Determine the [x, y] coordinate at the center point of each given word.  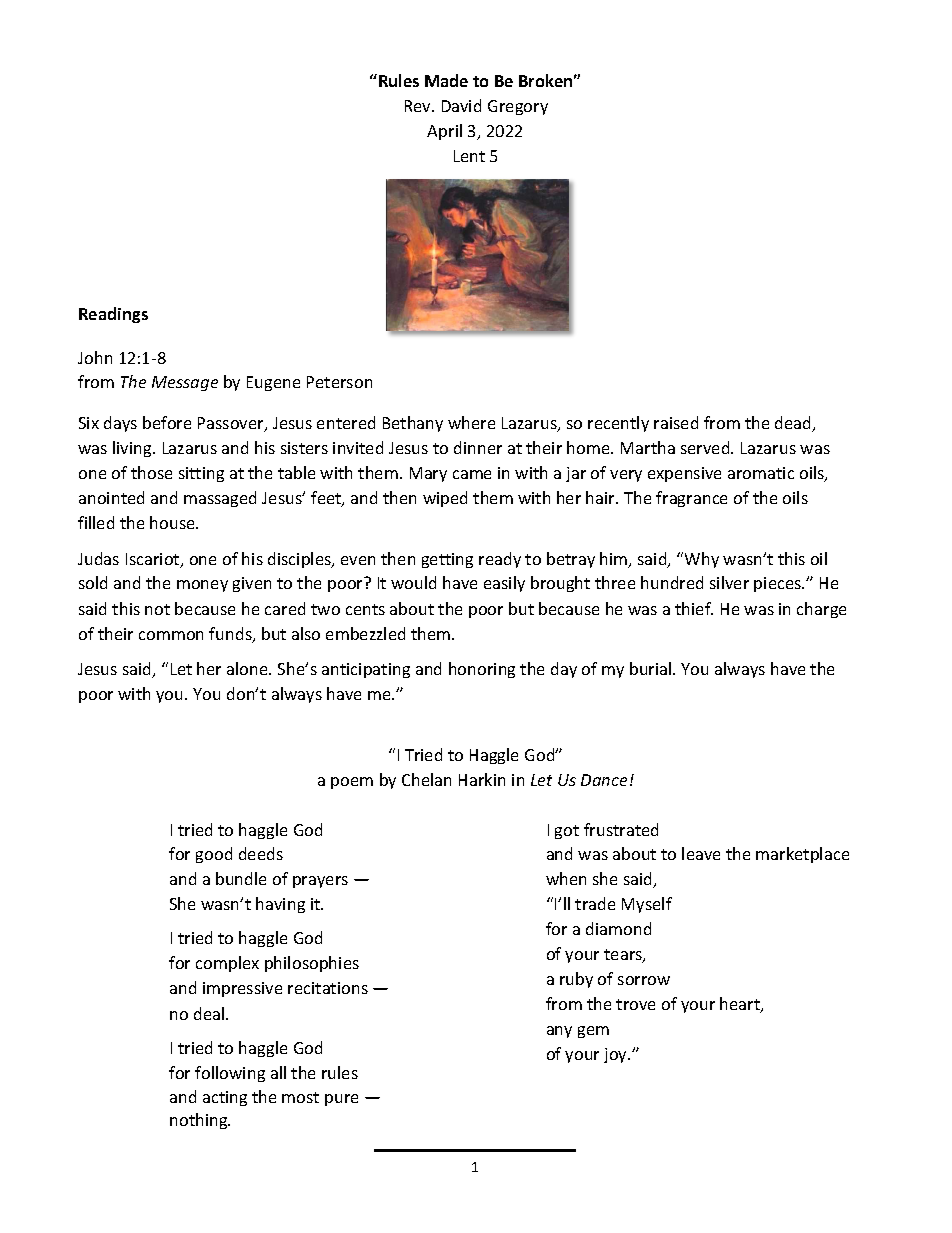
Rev [419, 106]
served [706, 447]
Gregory [518, 107]
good [214, 855]
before [167, 422]
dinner [478, 447]
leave [701, 853]
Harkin [482, 779]
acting [225, 1098]
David [461, 105]
